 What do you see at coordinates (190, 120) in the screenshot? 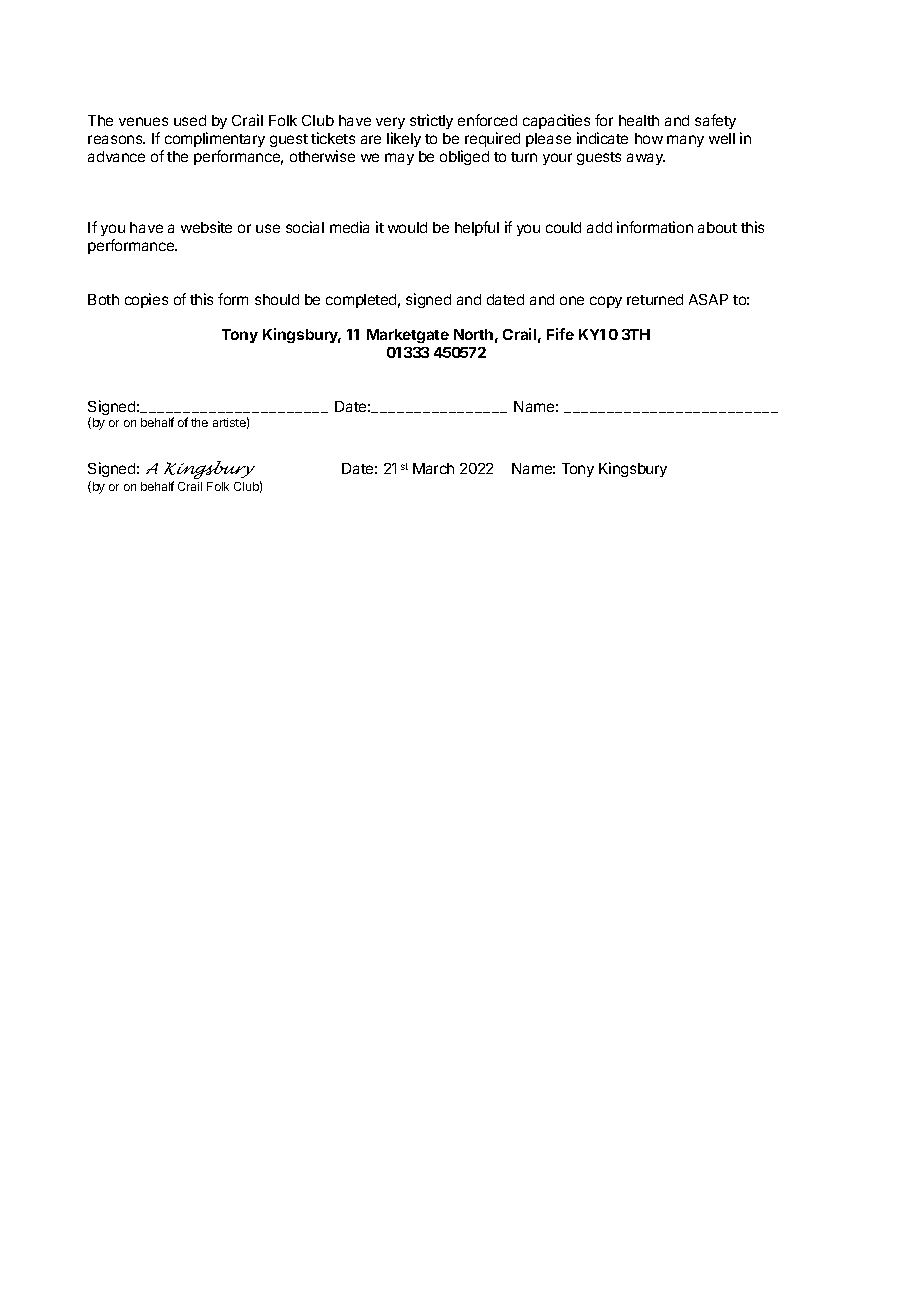
I see `used` at bounding box center [190, 120].
